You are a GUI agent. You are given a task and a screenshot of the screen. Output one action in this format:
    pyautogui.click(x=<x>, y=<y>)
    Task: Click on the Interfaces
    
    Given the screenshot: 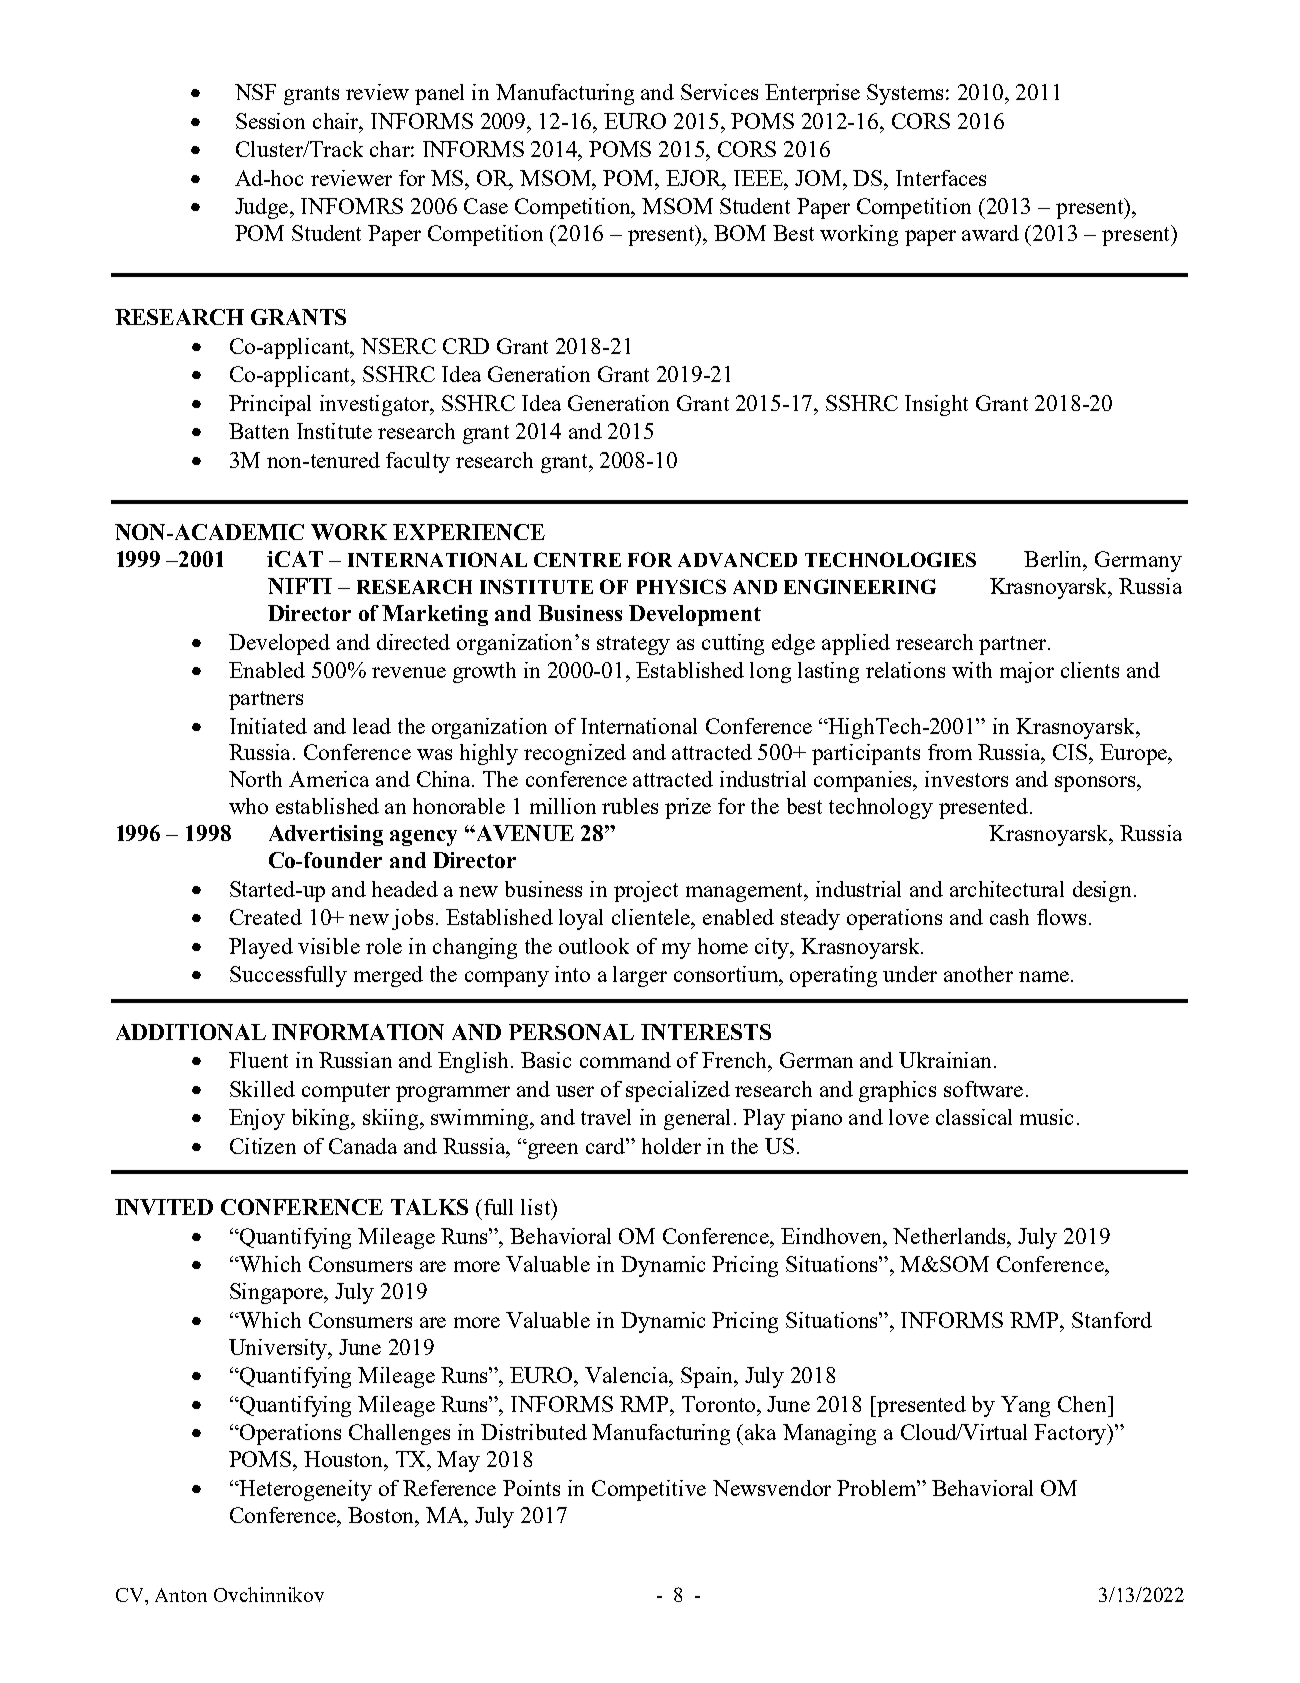 What is the action you would take?
    pyautogui.click(x=941, y=178)
